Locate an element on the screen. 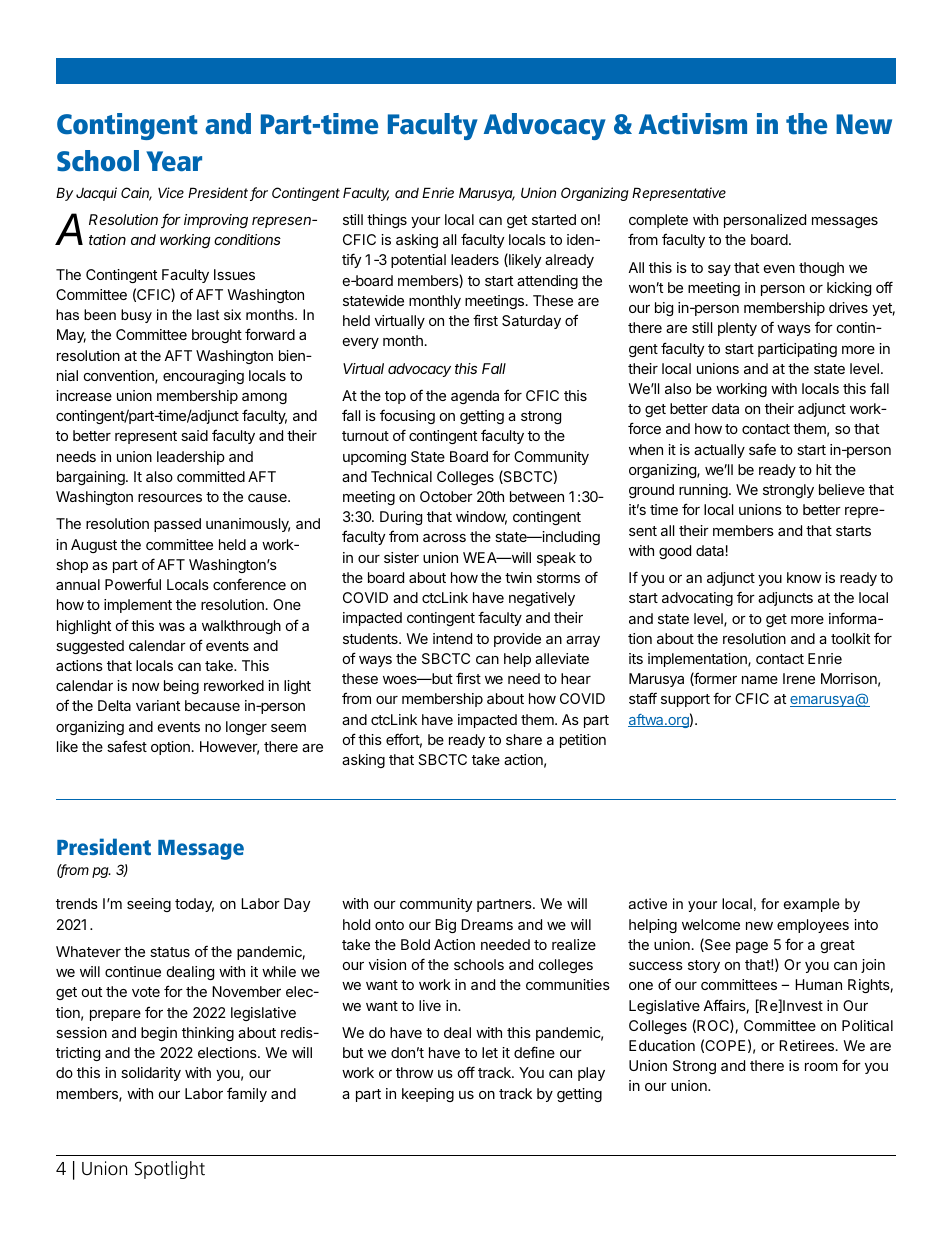 The image size is (952, 1233). Year is located at coordinates (174, 161).
